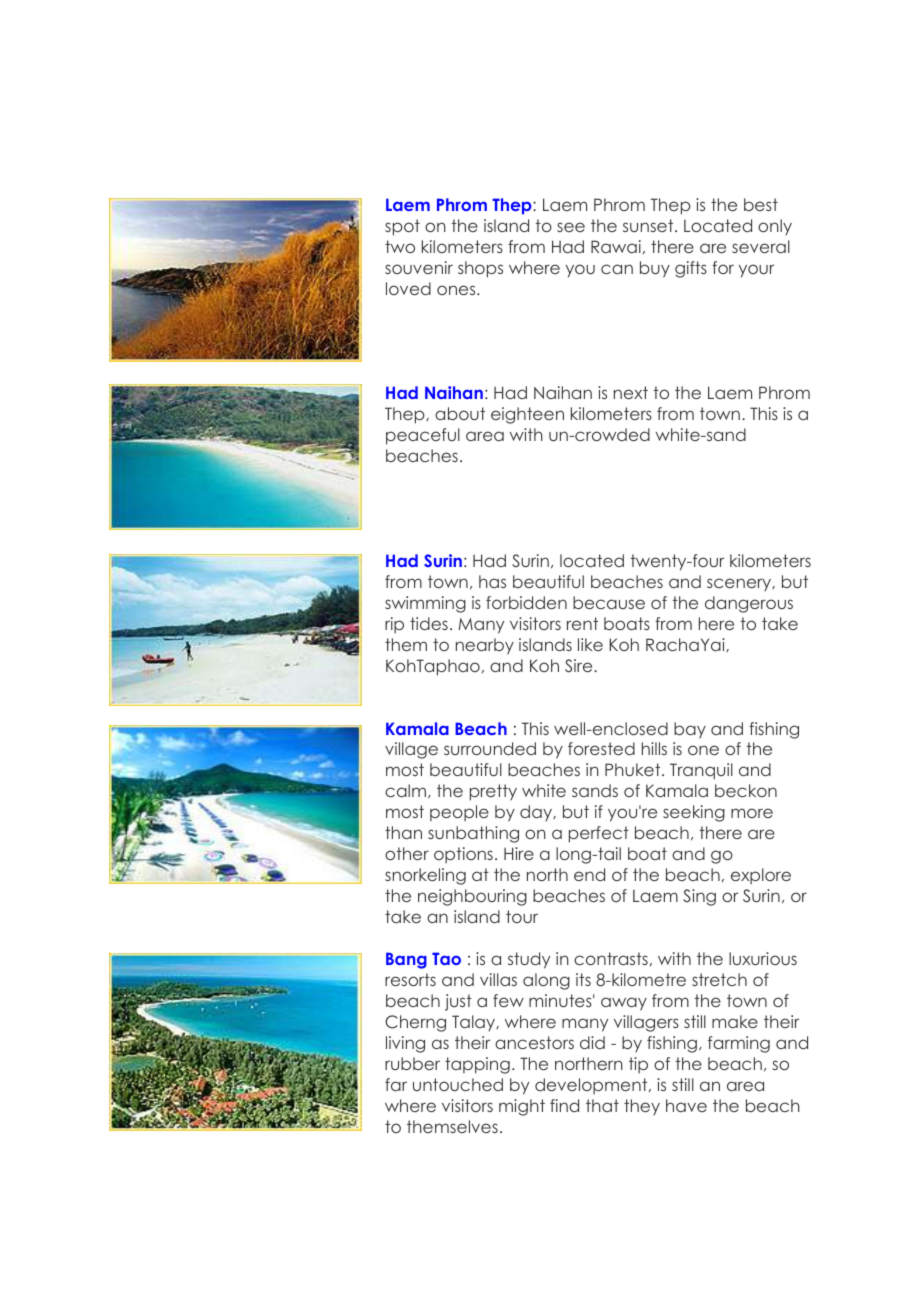 The width and height of the page is (924, 1308). I want to click on souvenir, so click(419, 267).
